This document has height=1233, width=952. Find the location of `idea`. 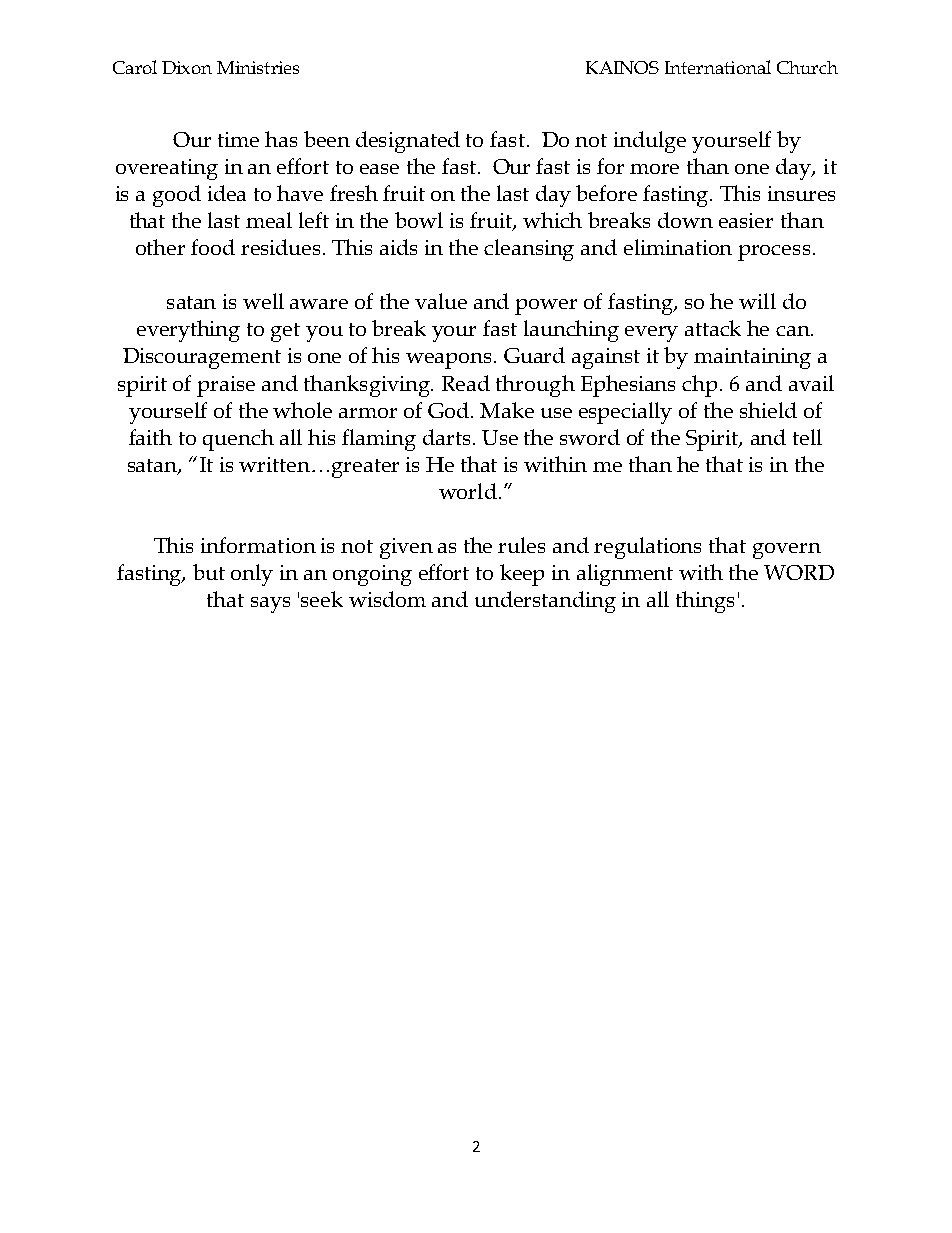

idea is located at coordinates (227, 193).
